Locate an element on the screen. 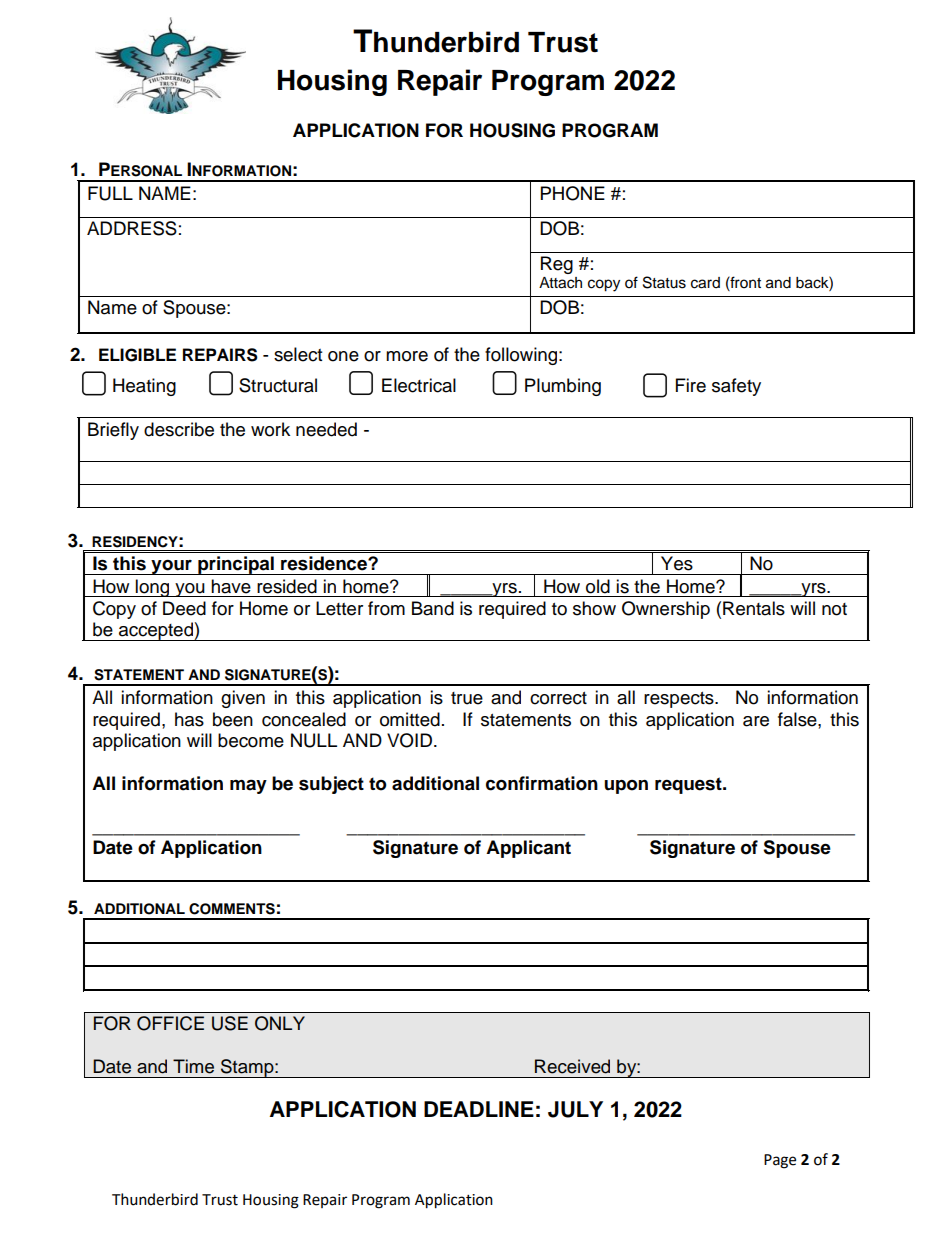 The width and height of the screenshot is (952, 1233). safety is located at coordinates (736, 387).
